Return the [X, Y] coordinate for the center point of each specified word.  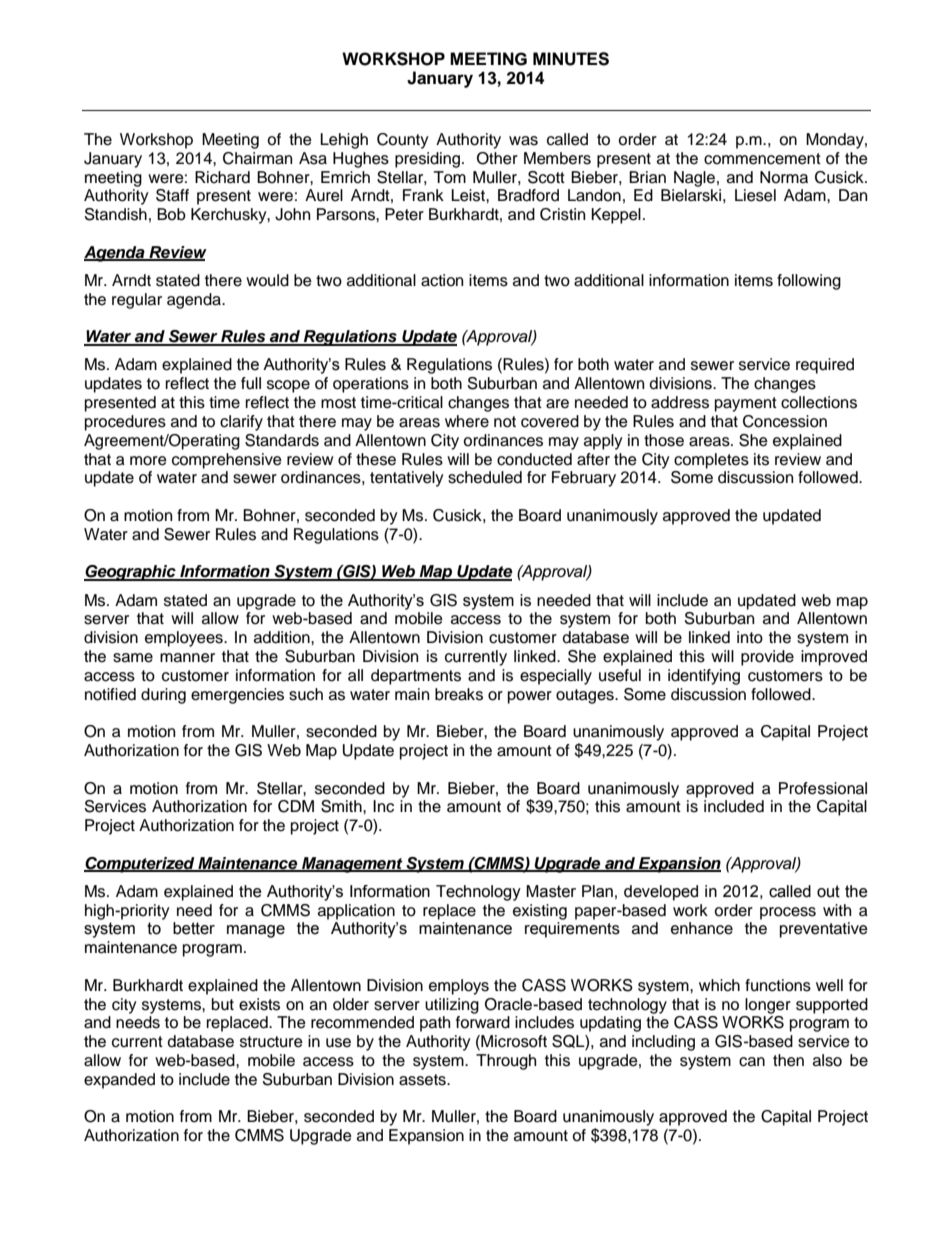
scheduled [485, 477]
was [523, 141]
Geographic [131, 573]
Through [506, 1062]
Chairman [257, 158]
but [223, 1004]
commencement [762, 159]
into [750, 637]
